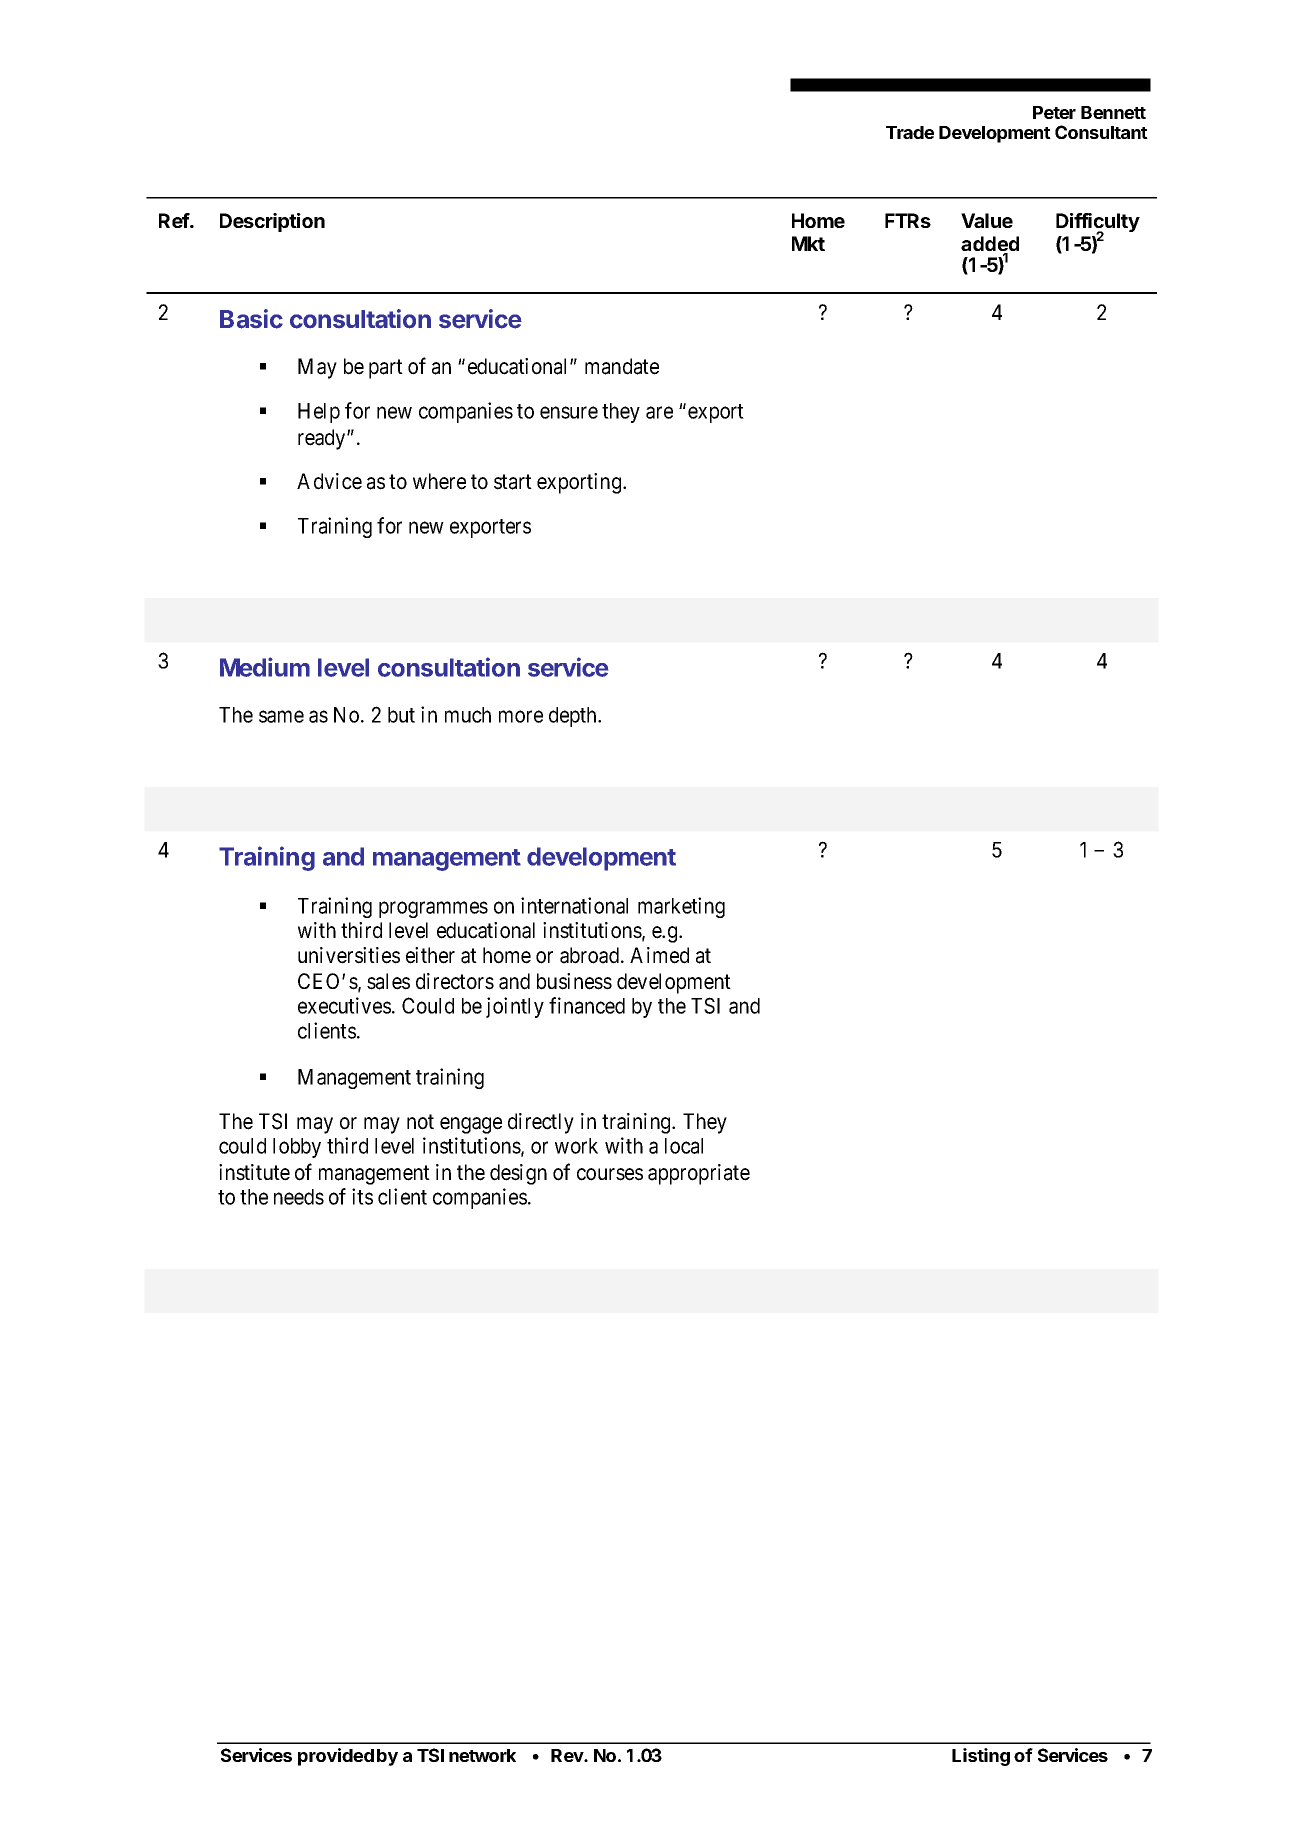 The height and width of the screenshot is (1846, 1306). I want to click on universities, so click(349, 955).
